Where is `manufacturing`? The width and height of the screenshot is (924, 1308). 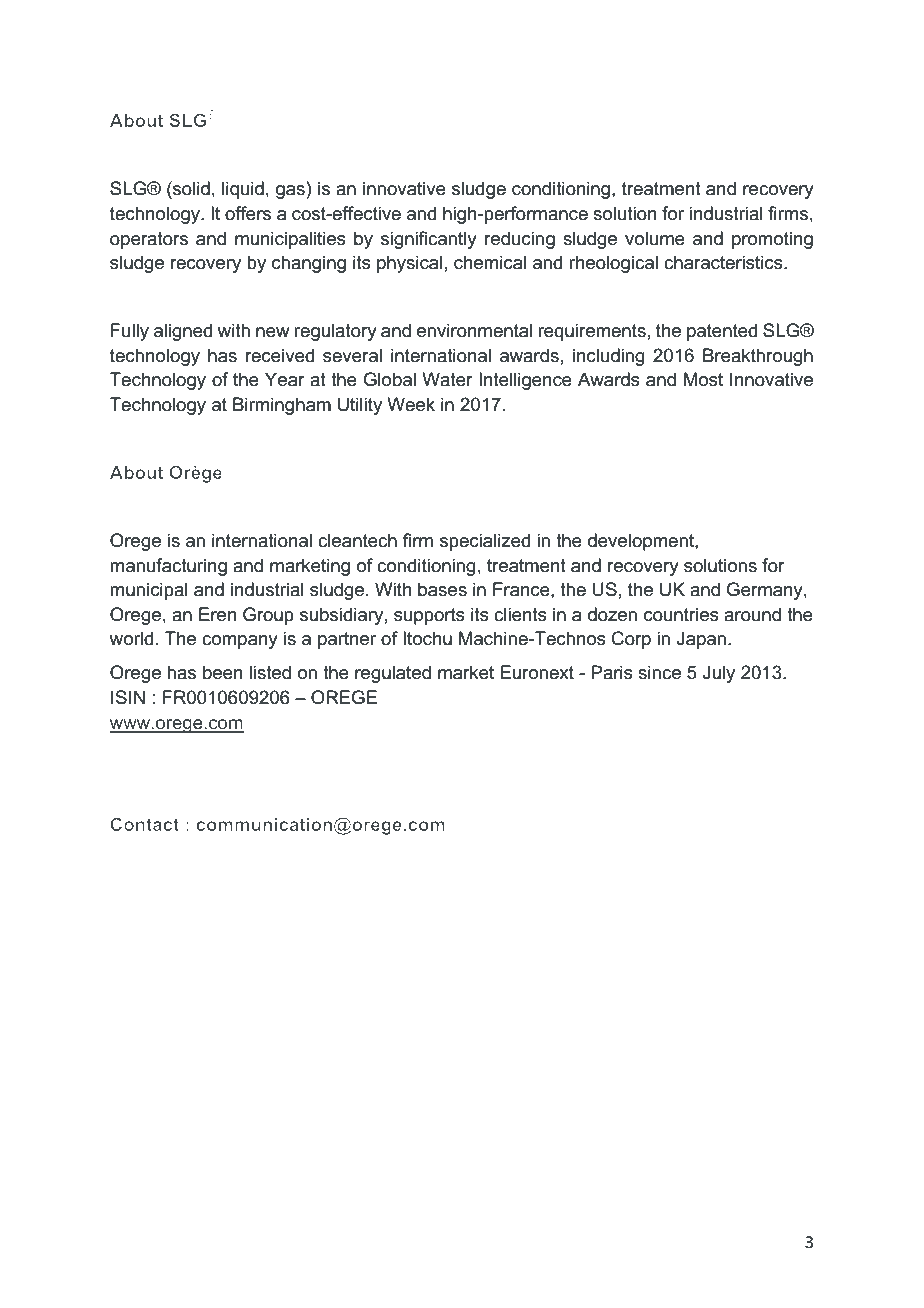
manufacturing is located at coordinates (168, 567).
